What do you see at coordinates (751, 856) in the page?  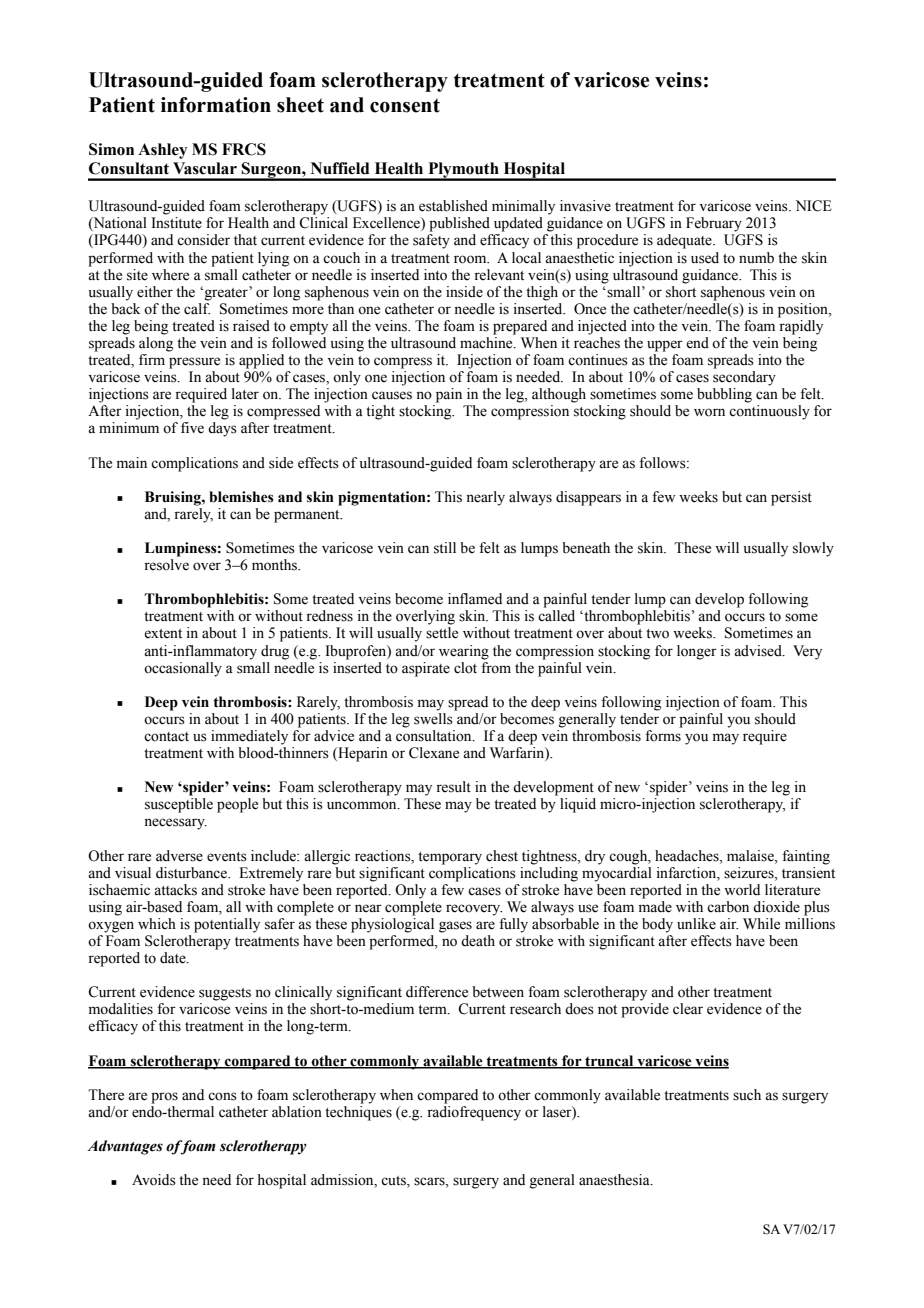 I see `malaise` at bounding box center [751, 856].
